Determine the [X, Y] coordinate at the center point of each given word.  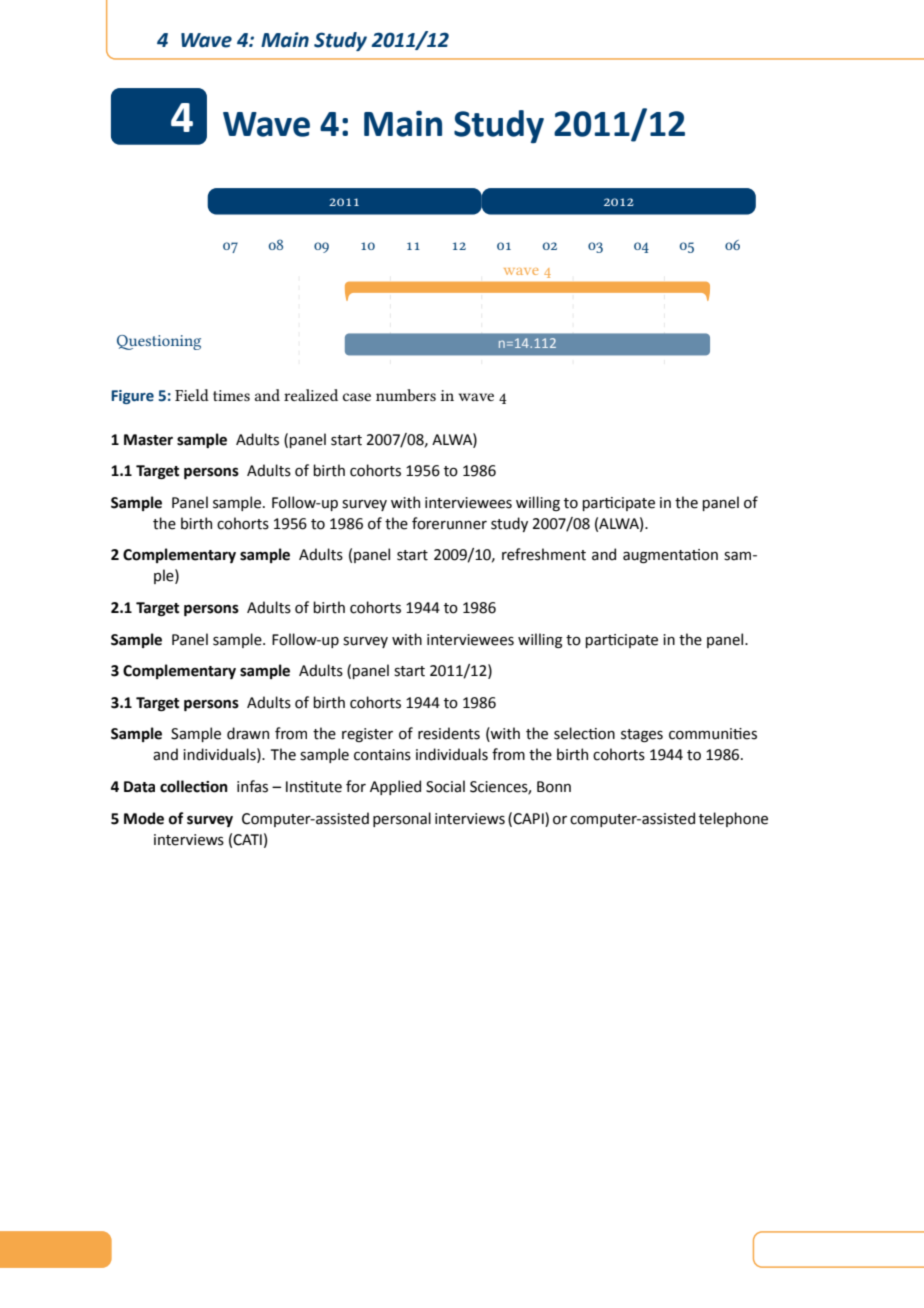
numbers [406, 395]
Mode [144, 818]
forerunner [449, 523]
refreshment [544, 554]
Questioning [159, 342]
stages [642, 735]
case [357, 397]
